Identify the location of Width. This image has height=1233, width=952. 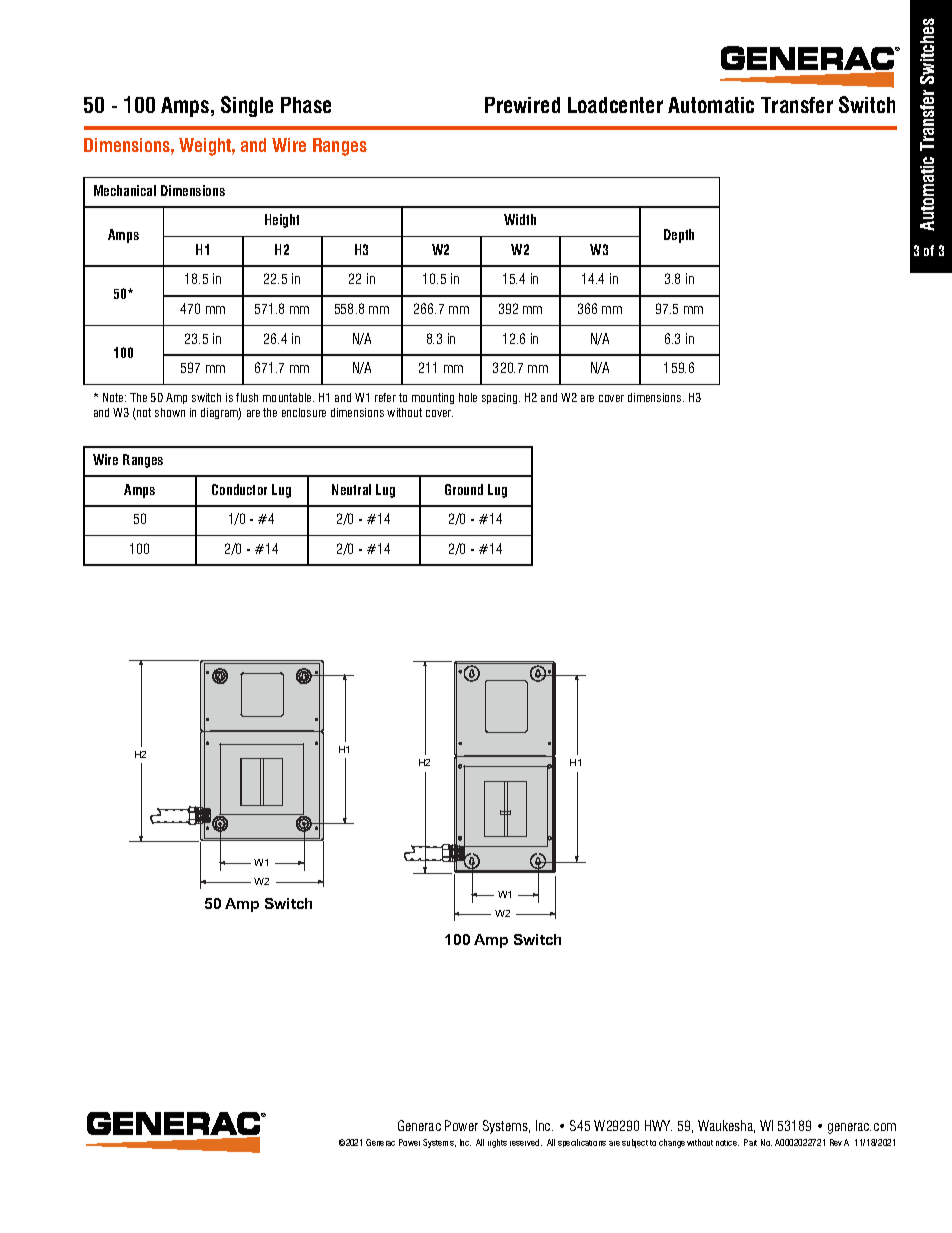
(520, 219).
